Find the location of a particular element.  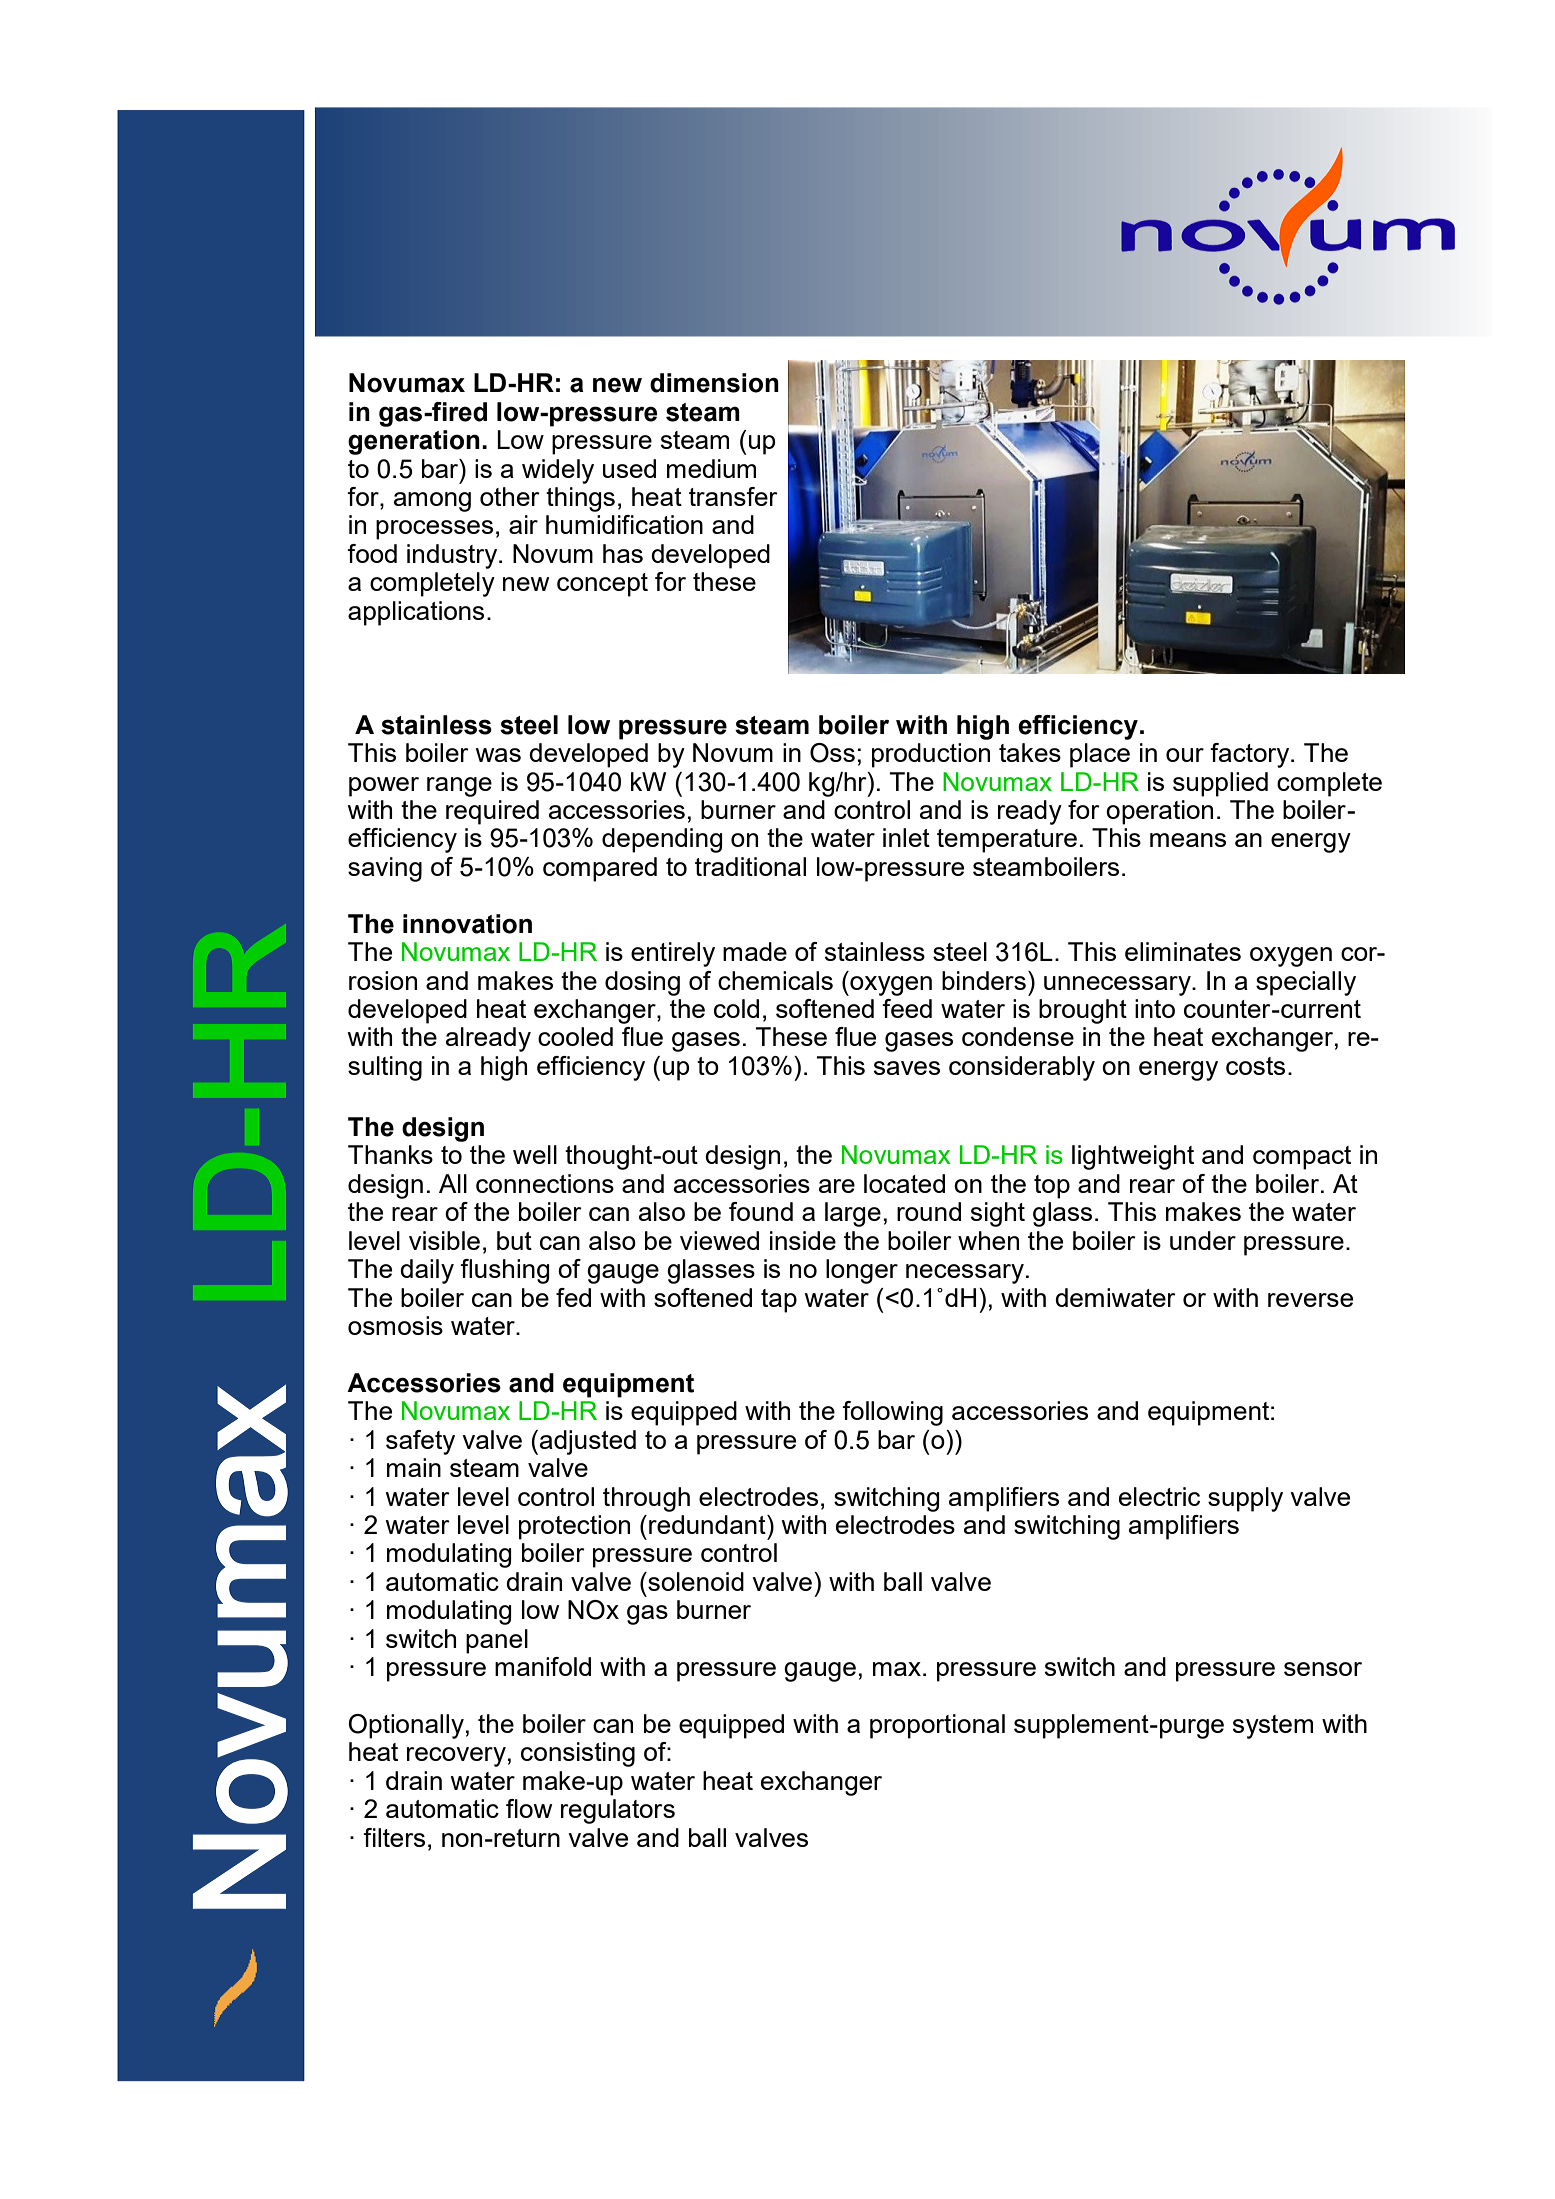

generation is located at coordinates (414, 442).
